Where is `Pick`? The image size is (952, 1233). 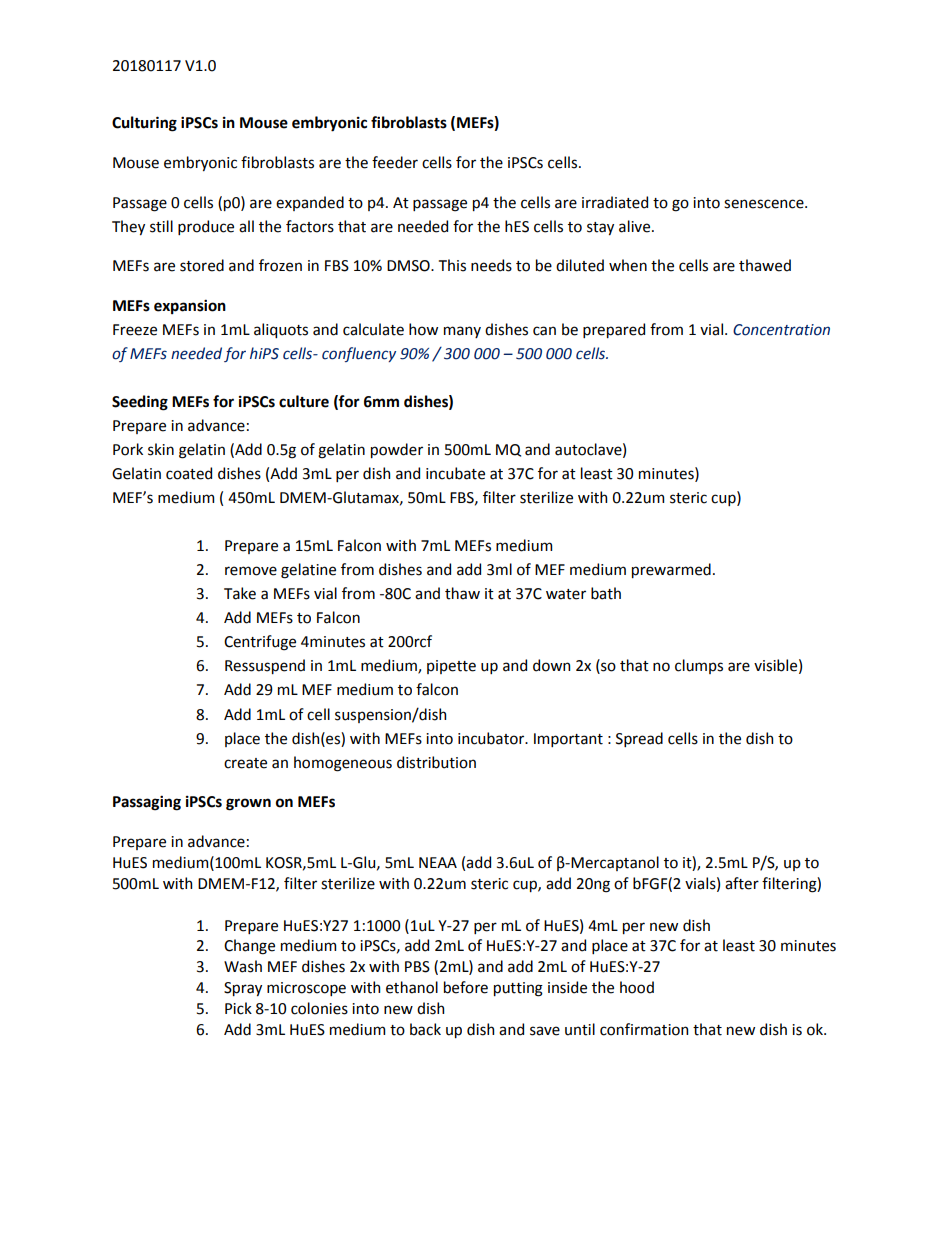
Pick is located at coordinates (238, 1008).
